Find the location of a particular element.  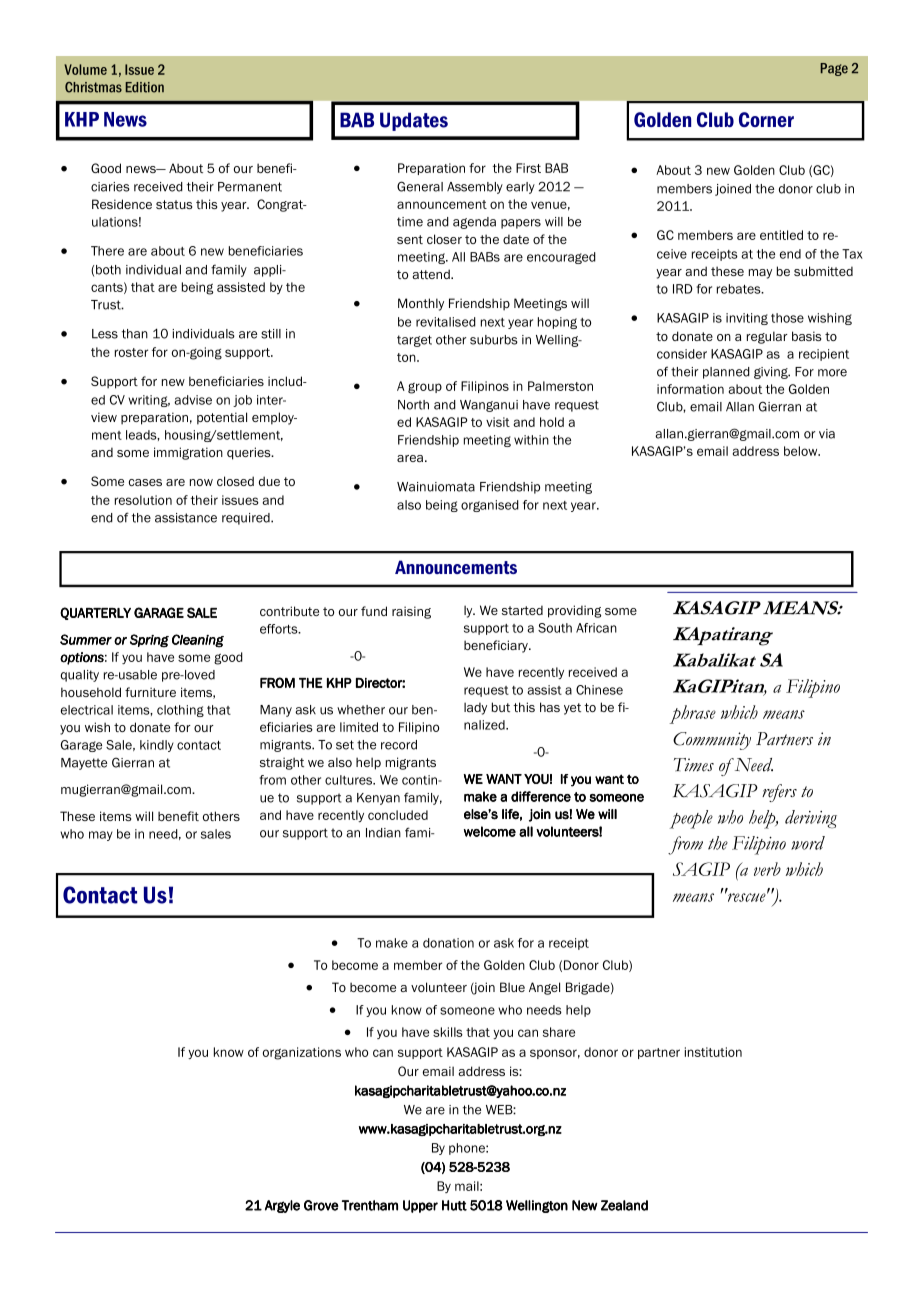

verb is located at coordinates (767, 869).
